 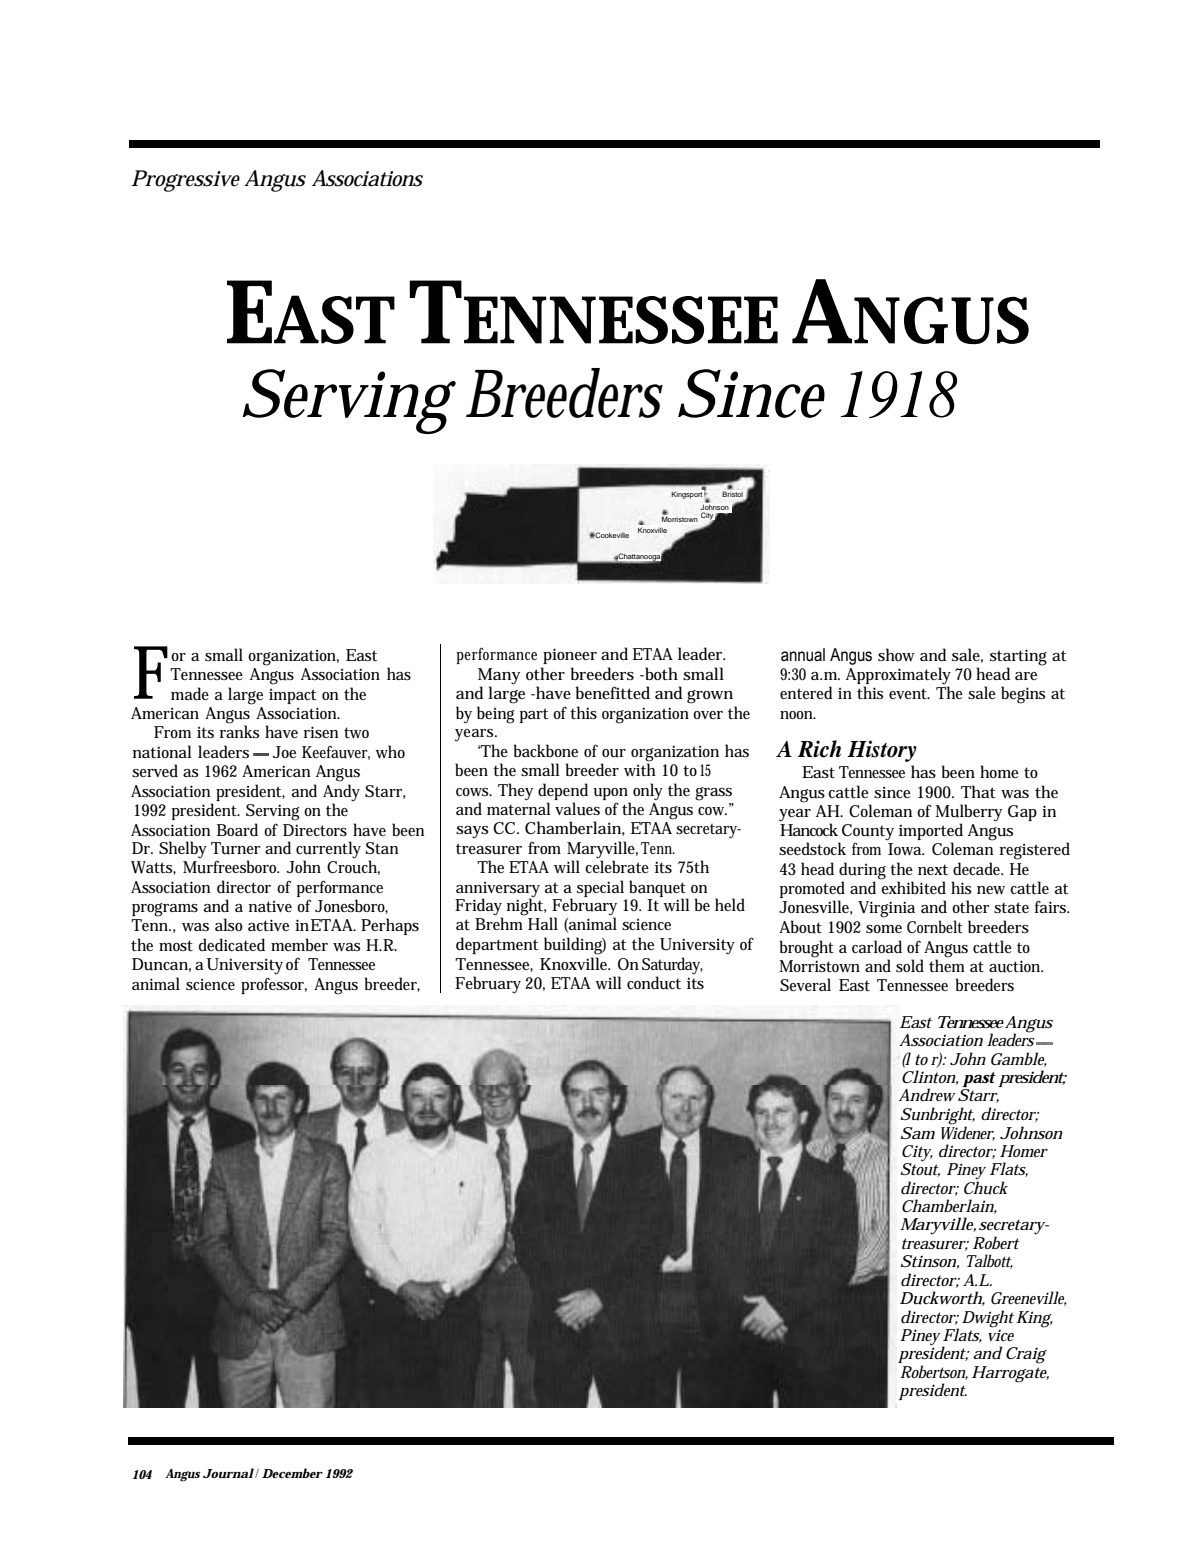 I want to click on show, so click(x=896, y=654).
